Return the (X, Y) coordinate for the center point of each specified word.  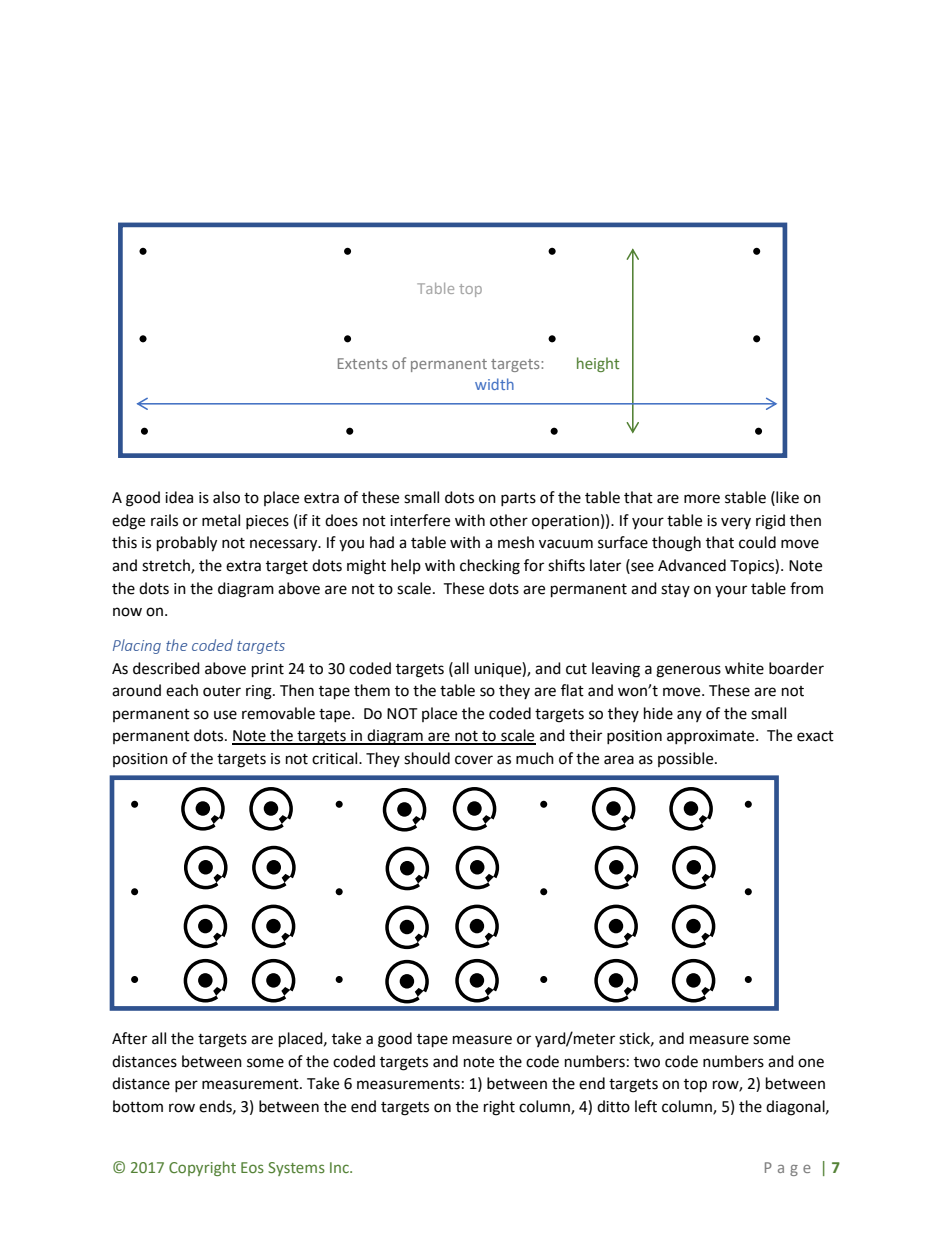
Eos (252, 1167)
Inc (340, 1167)
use (225, 715)
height (598, 364)
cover (474, 760)
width (494, 384)
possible (687, 759)
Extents (362, 363)
